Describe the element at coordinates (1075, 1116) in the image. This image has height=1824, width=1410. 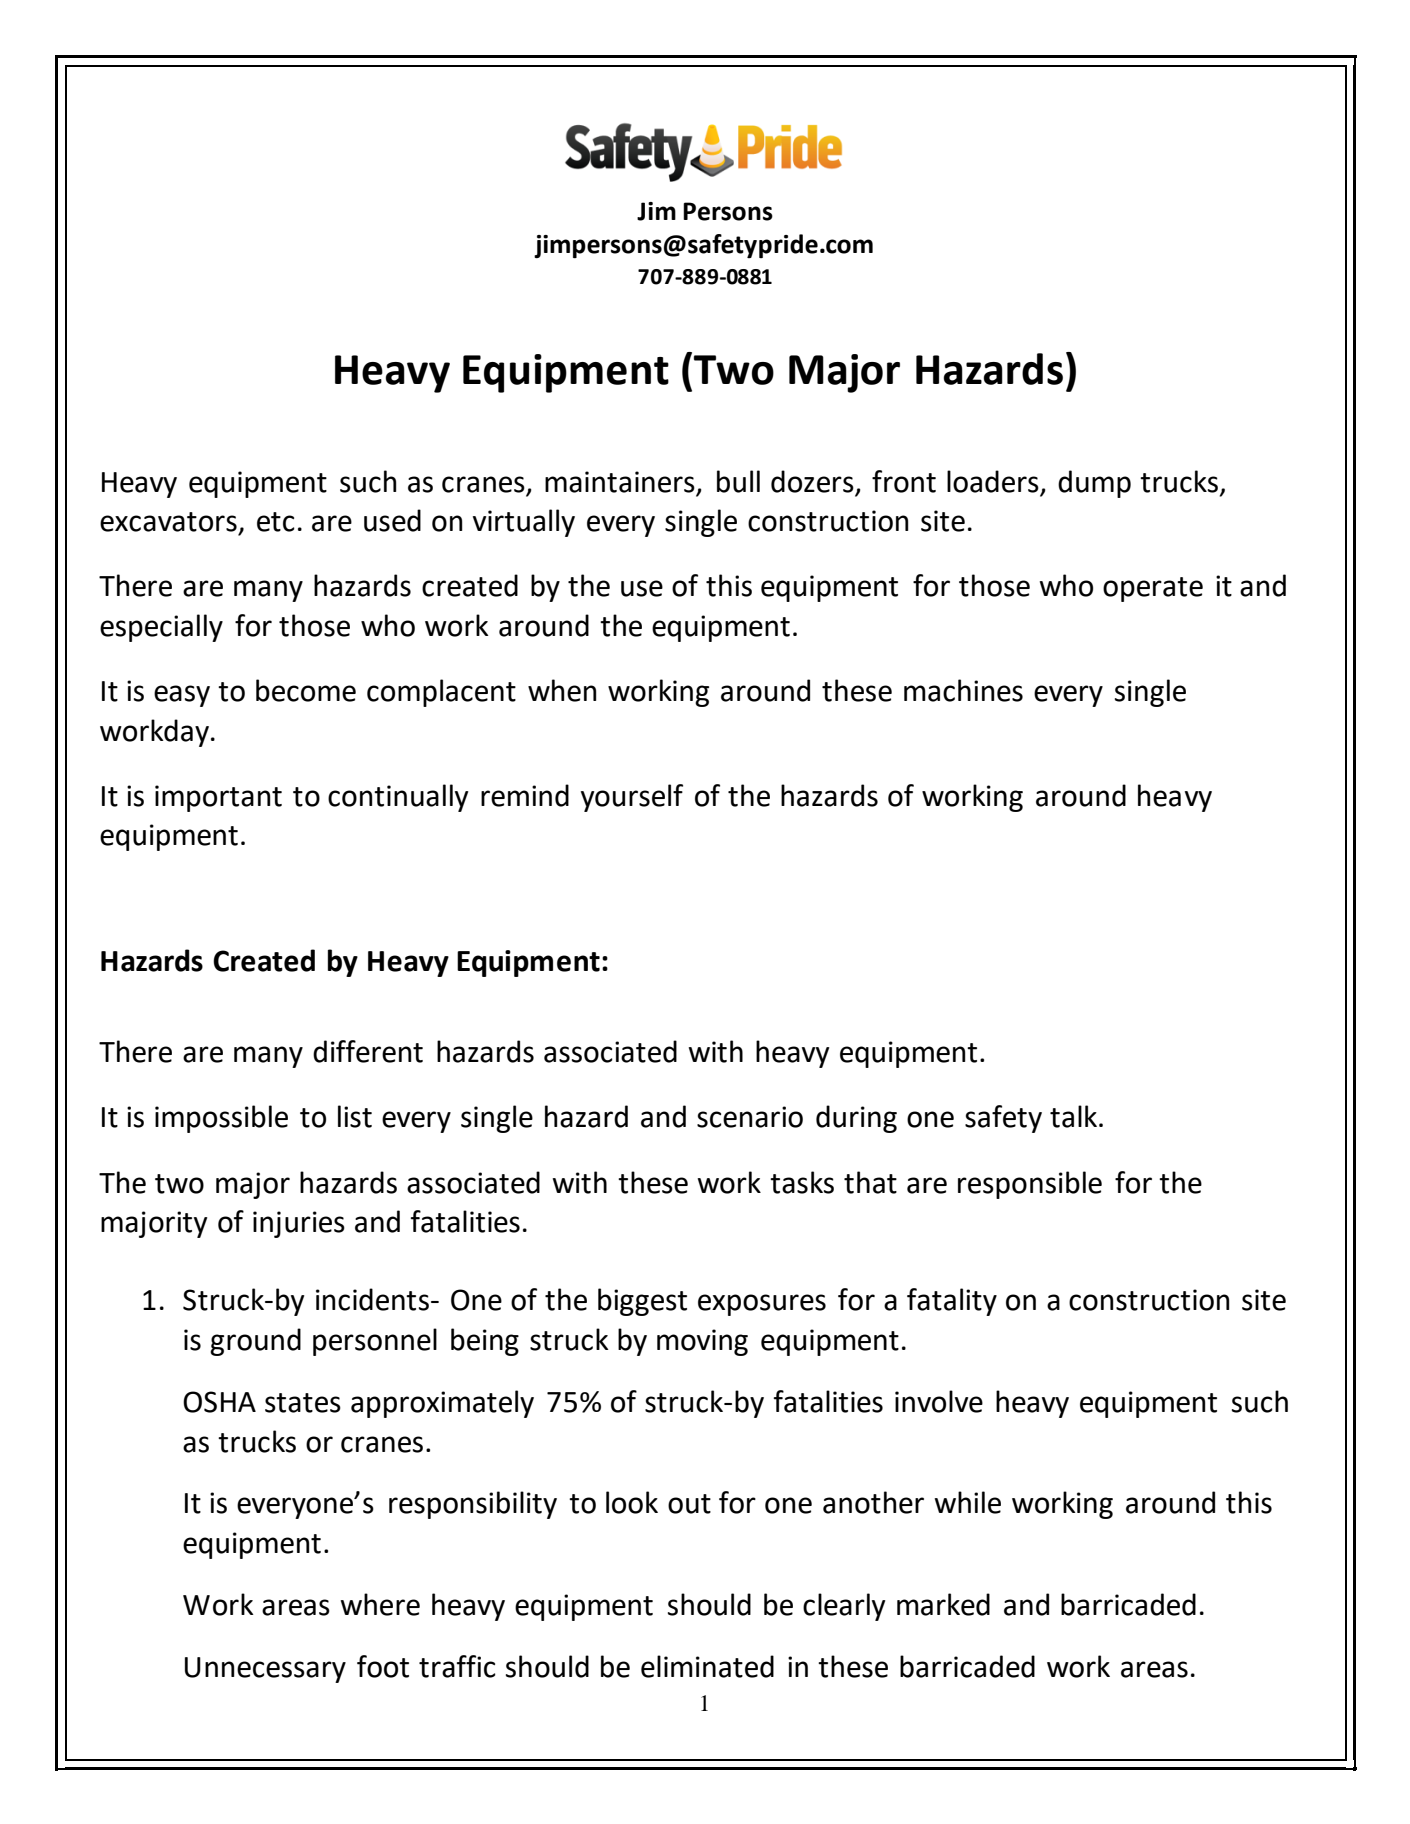
I see `talk` at that location.
